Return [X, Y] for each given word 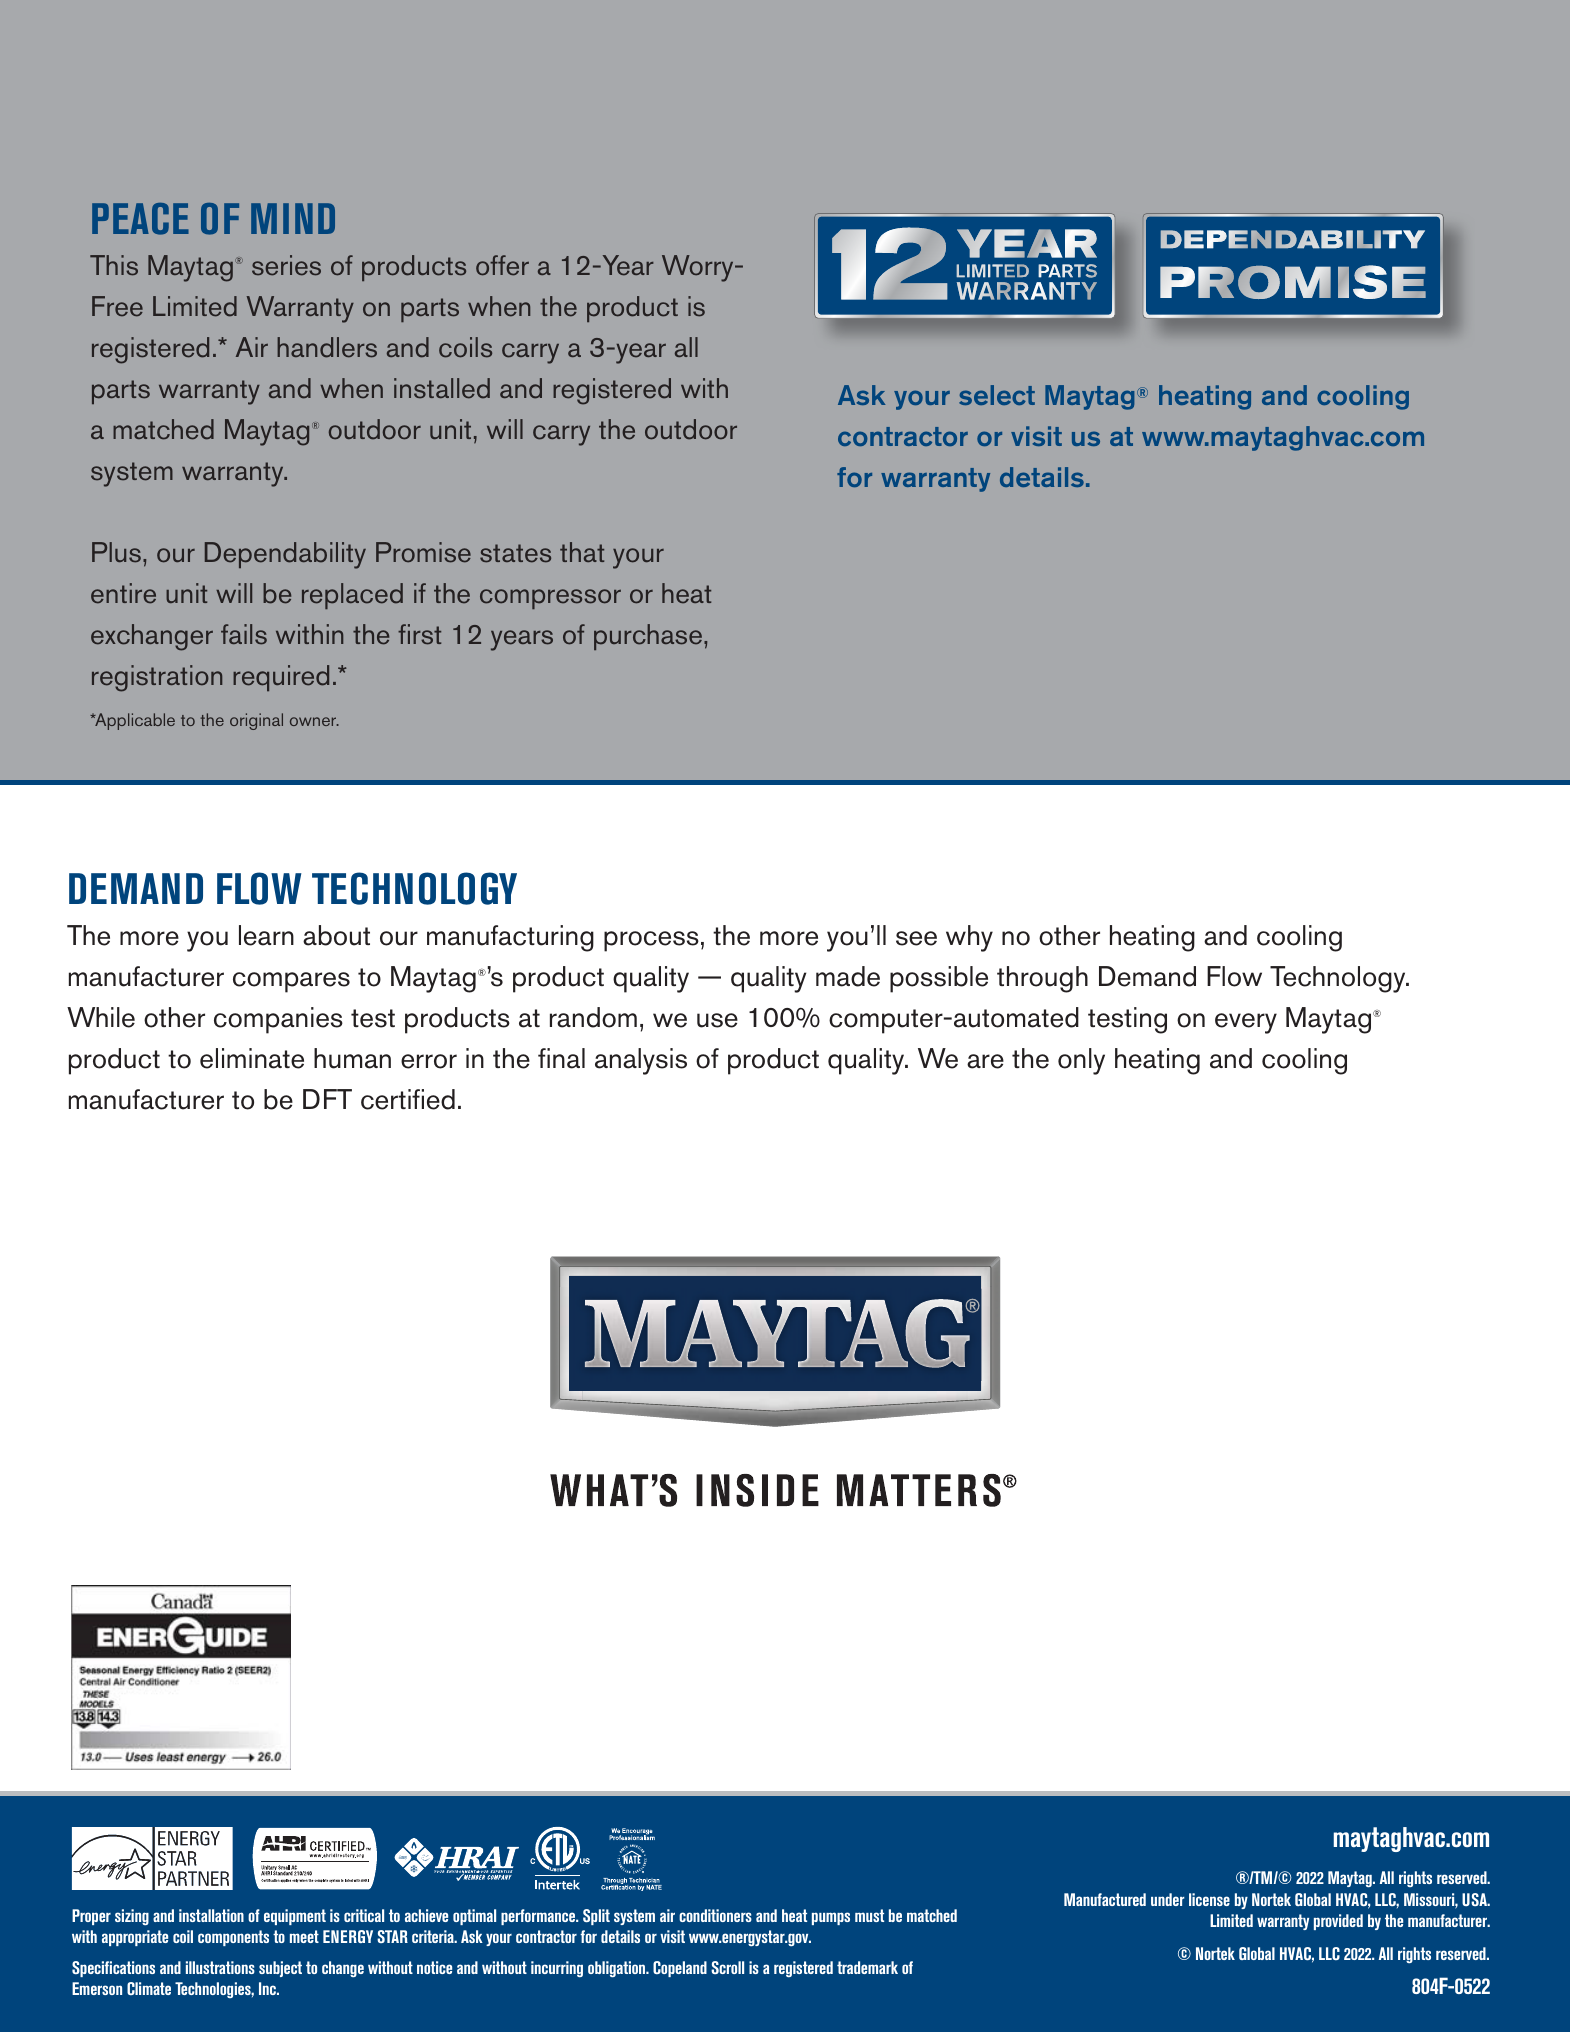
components [233, 1938]
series [286, 265]
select [997, 395]
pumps [831, 1918]
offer [502, 265]
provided [1338, 1922]
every [1246, 1023]
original [256, 721]
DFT [327, 1099]
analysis [641, 1061]
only [1081, 1061]
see [916, 938]
